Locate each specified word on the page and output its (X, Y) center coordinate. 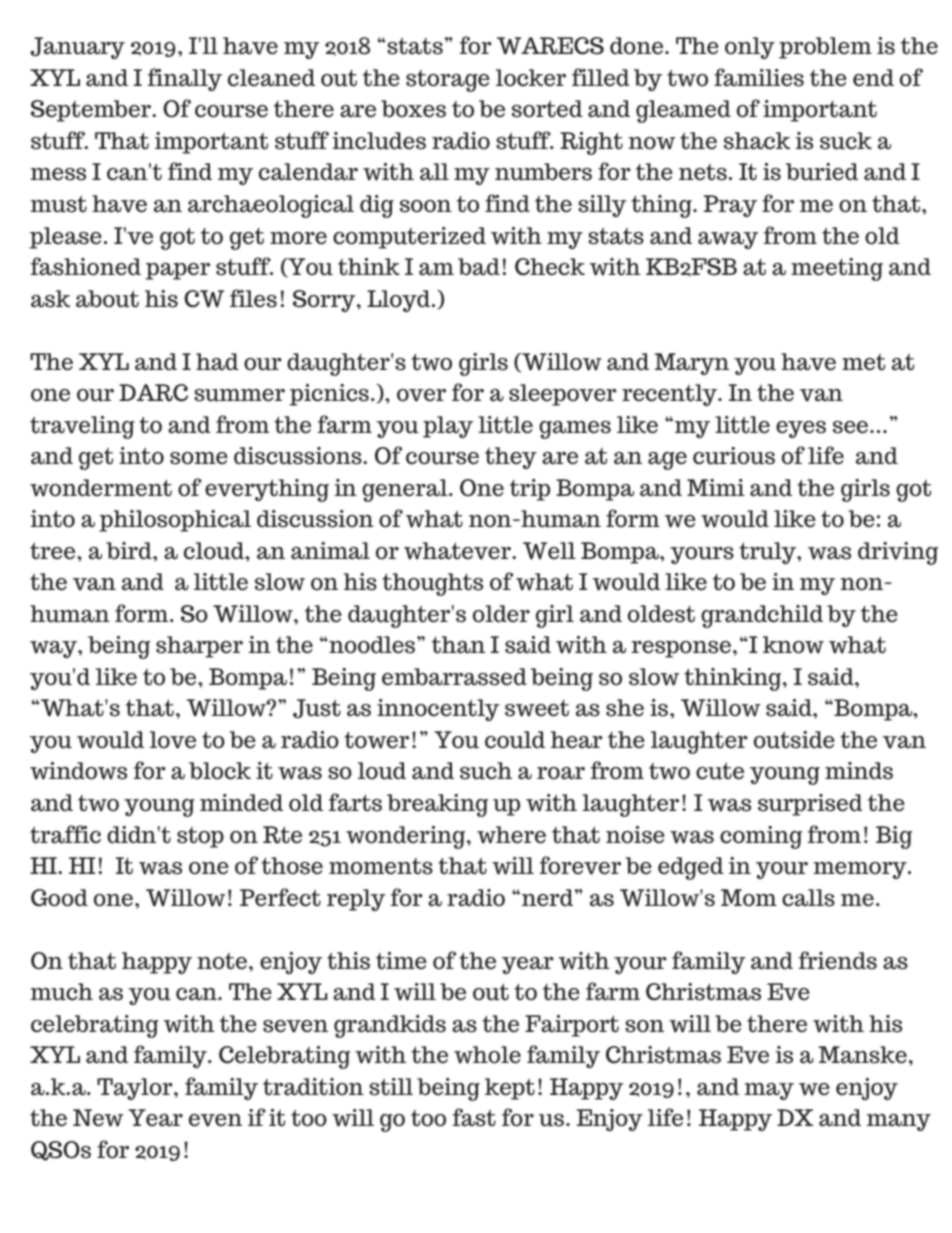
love (173, 740)
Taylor (136, 1089)
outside (794, 740)
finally (185, 79)
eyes (801, 429)
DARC (153, 393)
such (486, 771)
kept (510, 1089)
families (759, 77)
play (448, 427)
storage (448, 81)
